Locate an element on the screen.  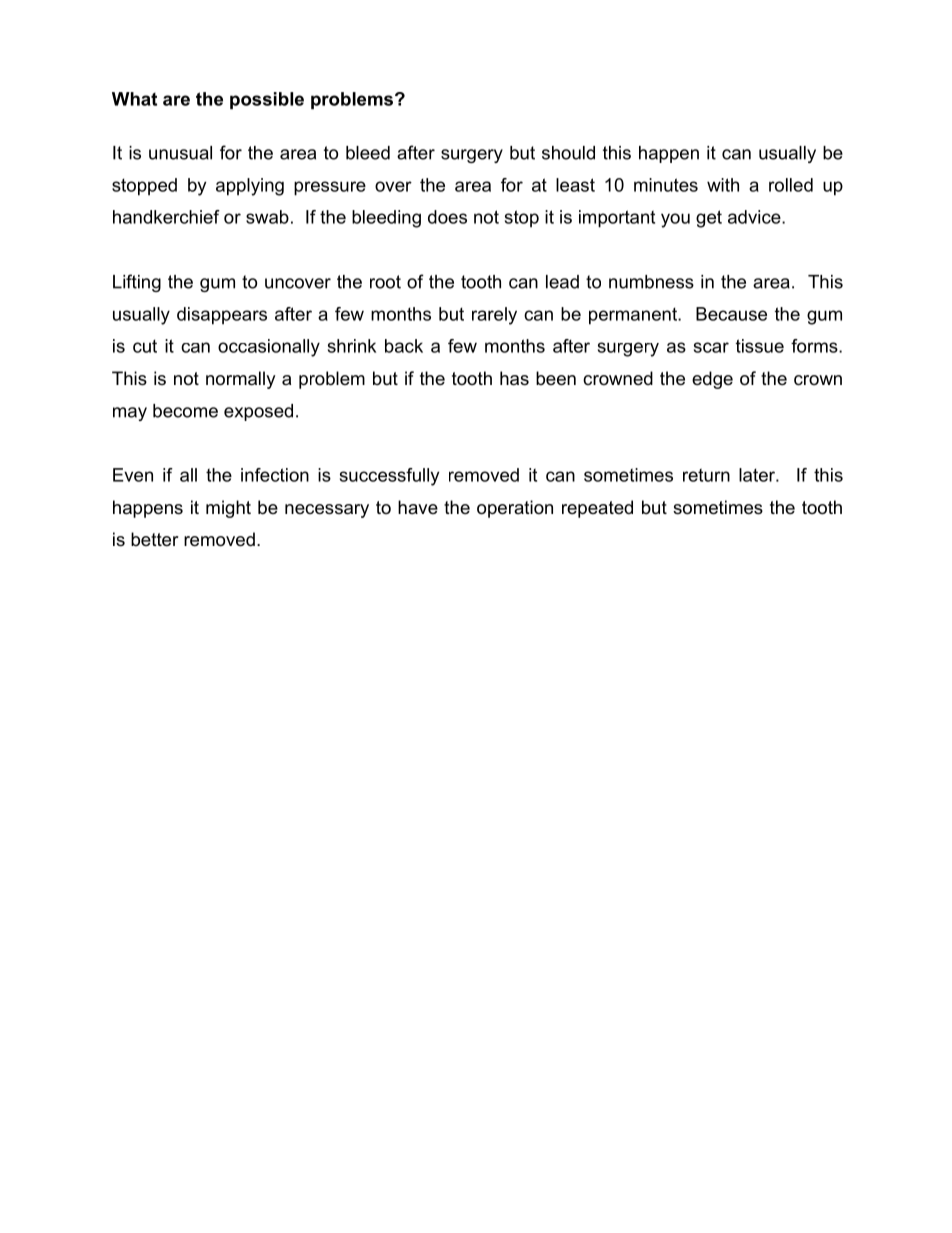
possible is located at coordinates (267, 100).
